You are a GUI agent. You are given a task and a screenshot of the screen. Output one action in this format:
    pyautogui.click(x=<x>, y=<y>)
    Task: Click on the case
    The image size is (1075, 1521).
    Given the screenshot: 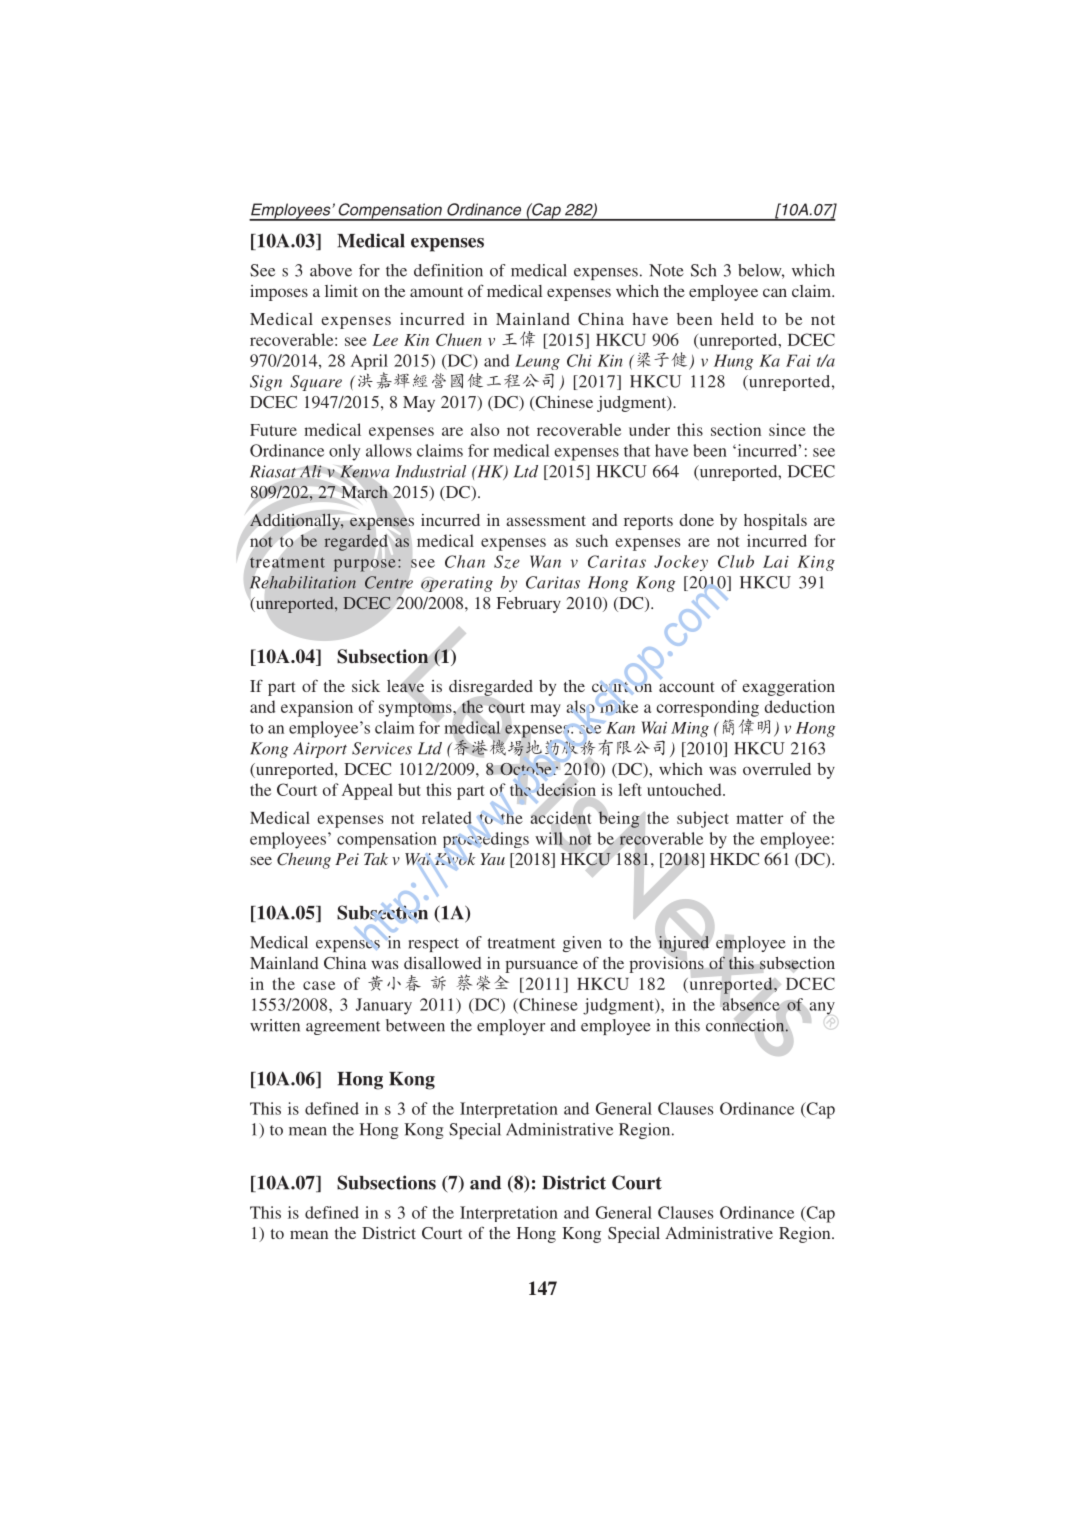 What is the action you would take?
    pyautogui.click(x=319, y=985)
